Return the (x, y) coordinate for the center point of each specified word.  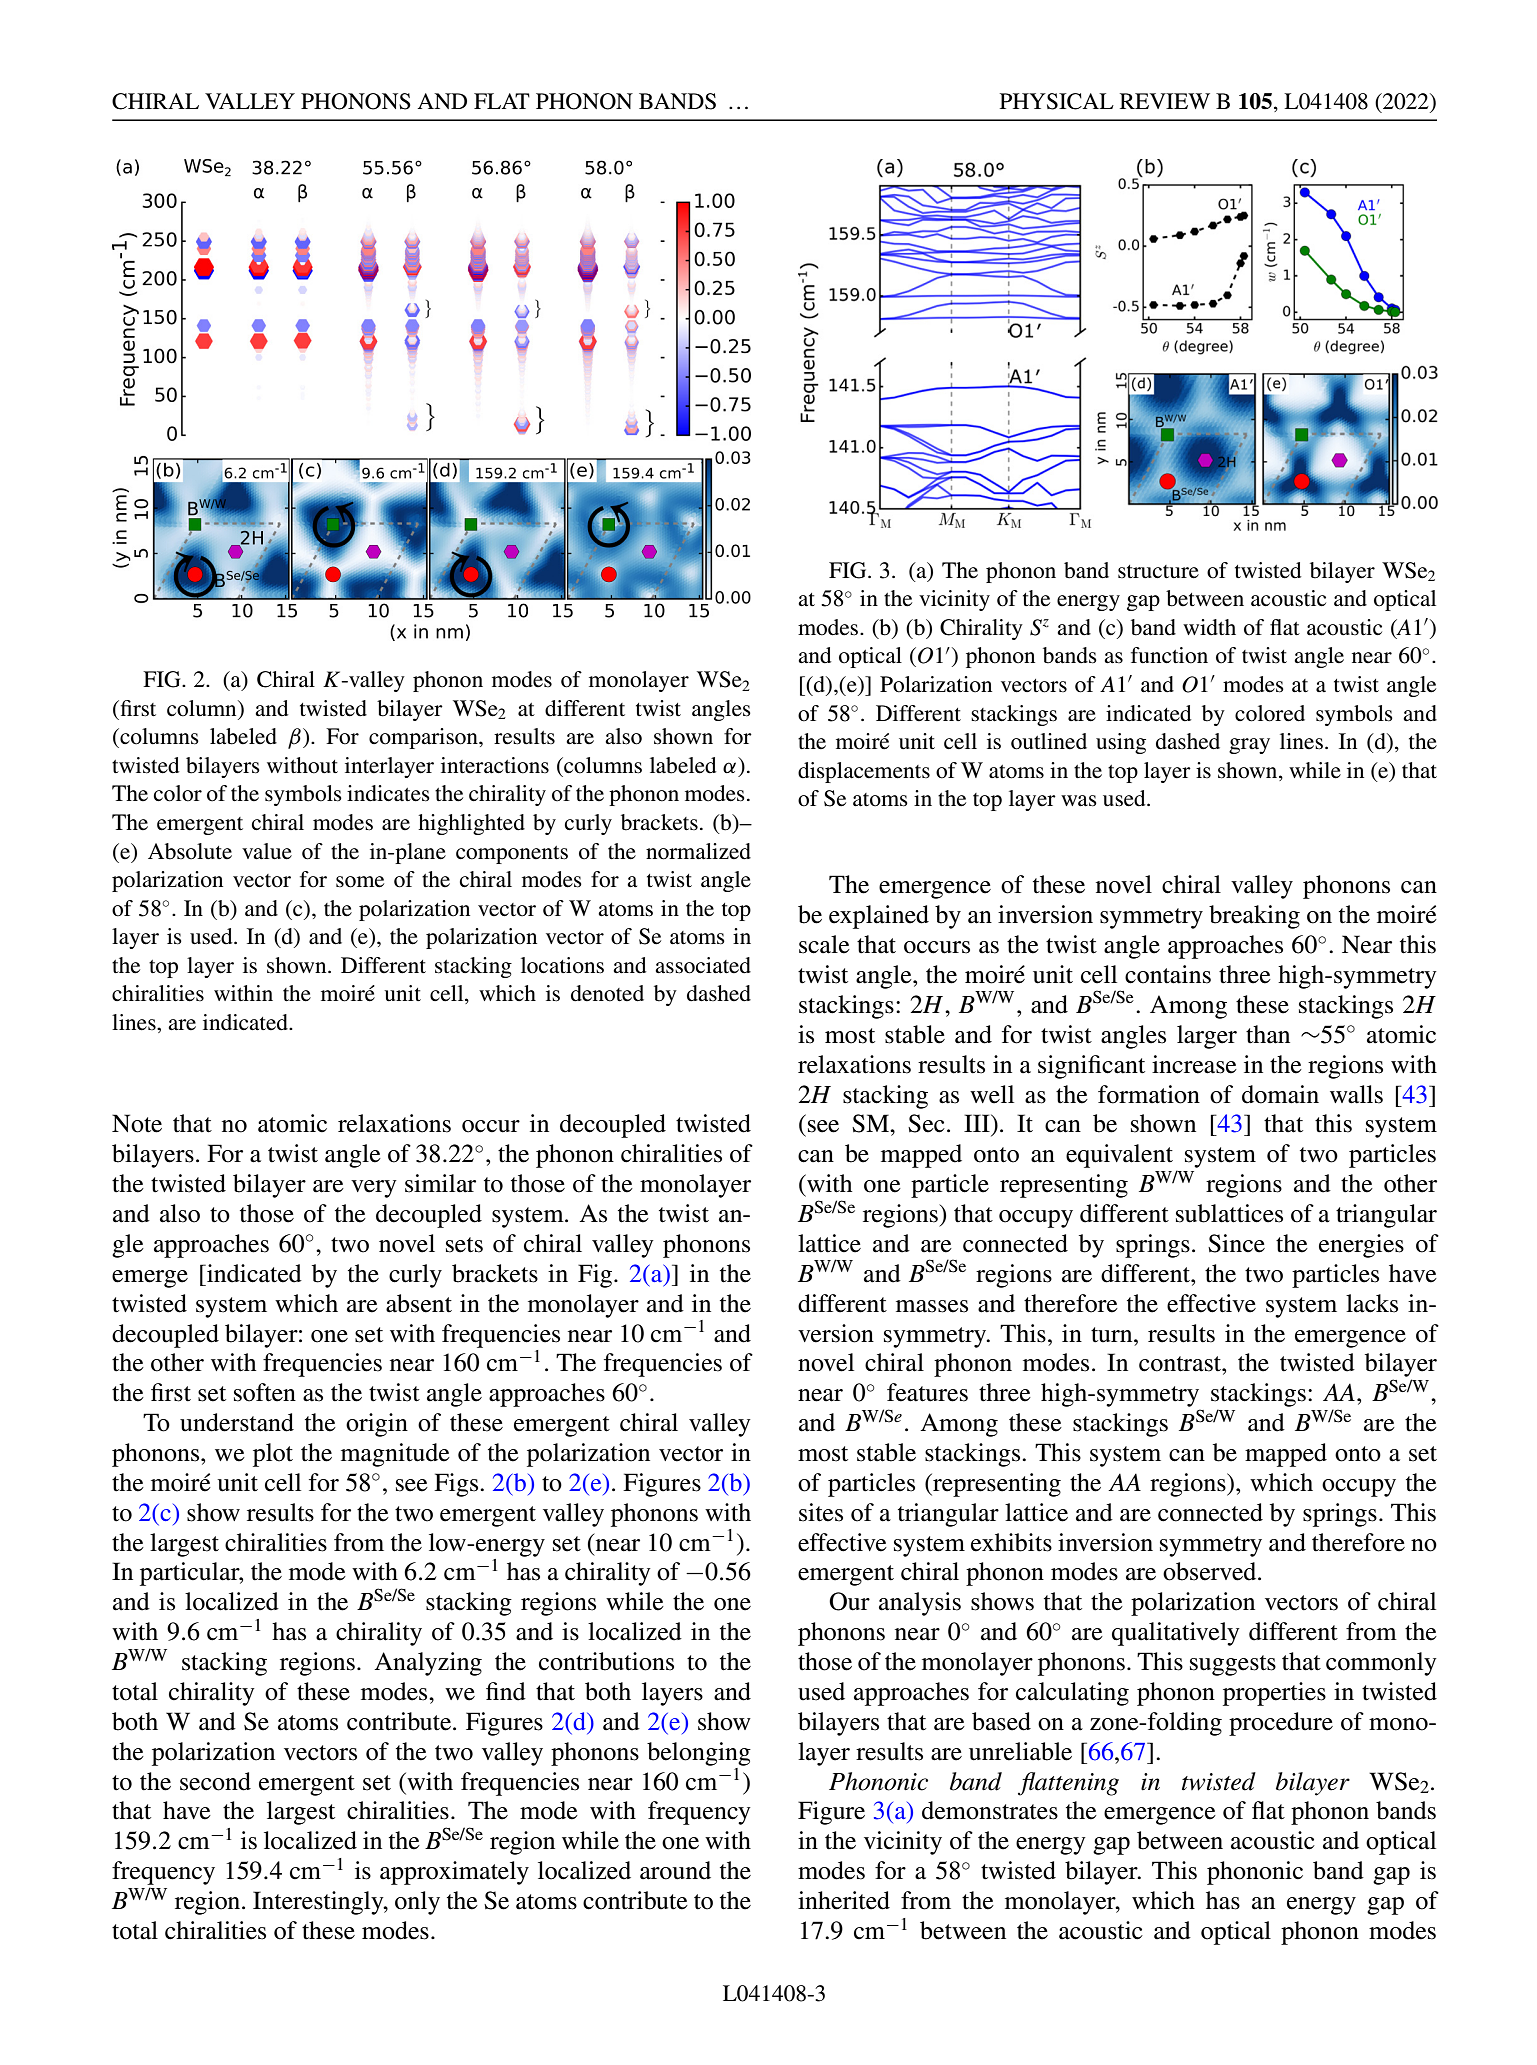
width (1209, 627)
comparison (424, 738)
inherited (844, 1900)
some (360, 882)
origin (377, 1425)
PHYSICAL (1057, 101)
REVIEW (1165, 101)
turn (1113, 1335)
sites (821, 1512)
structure (1158, 572)
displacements (864, 772)
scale (824, 944)
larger (1207, 1037)
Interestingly (319, 1903)
